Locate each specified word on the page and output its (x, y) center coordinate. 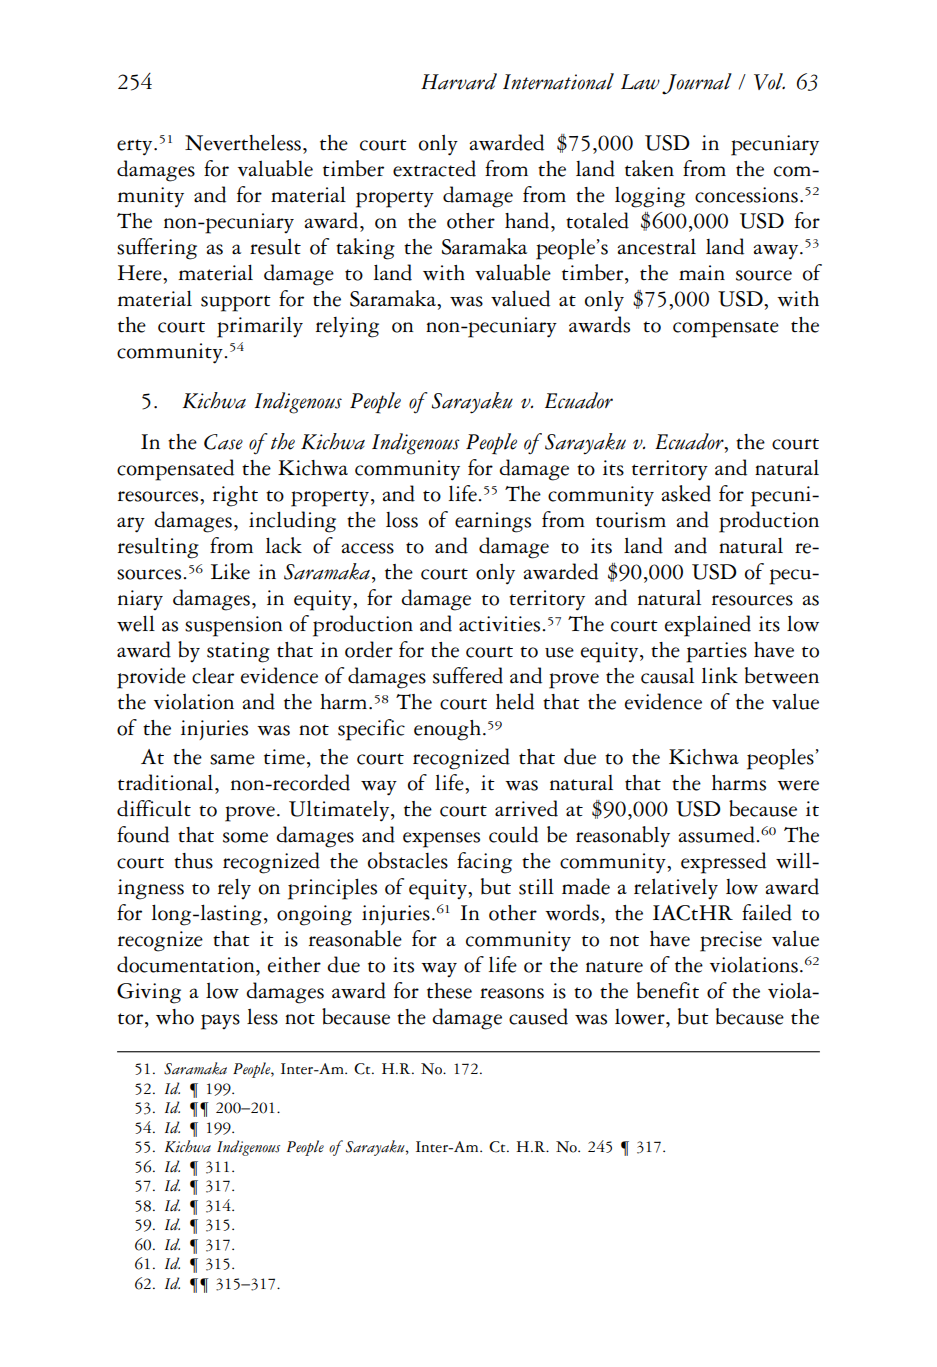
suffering (157, 249)
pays (220, 1022)
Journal (697, 84)
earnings (493, 522)
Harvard (459, 81)
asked (686, 493)
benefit (668, 990)
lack (284, 545)
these (449, 991)
